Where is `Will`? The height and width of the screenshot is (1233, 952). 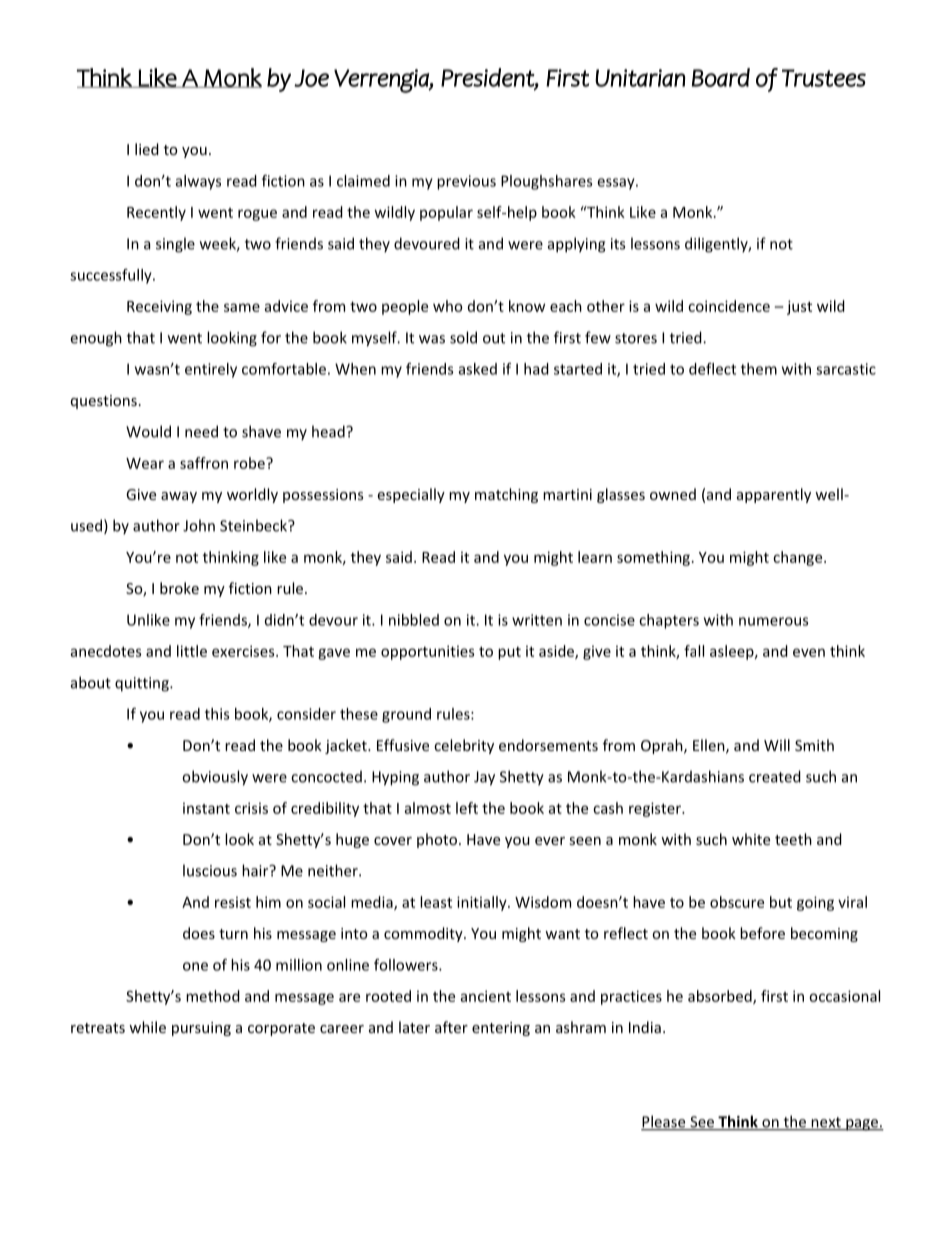
Will is located at coordinates (777, 745).
